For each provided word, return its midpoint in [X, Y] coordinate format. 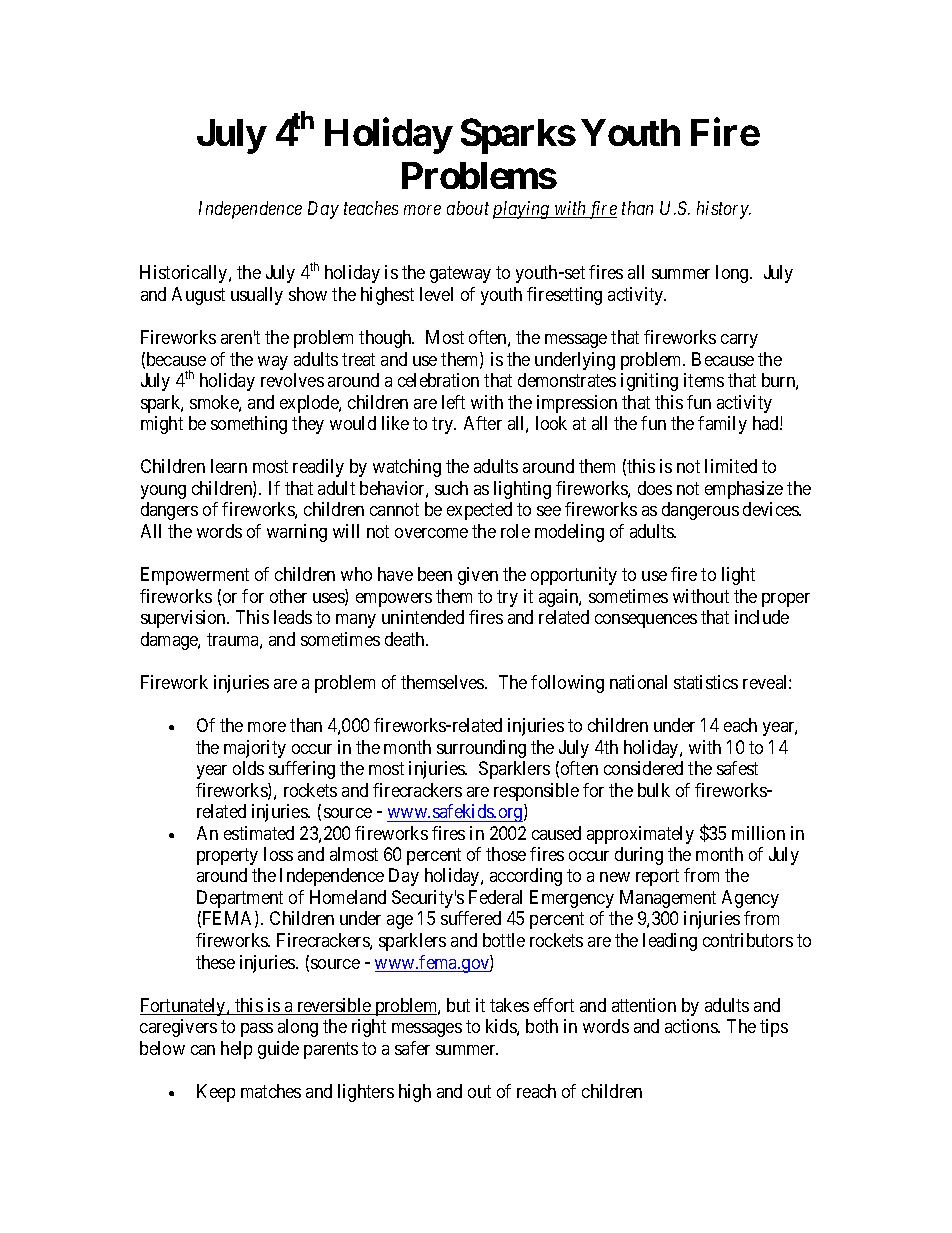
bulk [654, 790]
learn [229, 466]
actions [692, 1026]
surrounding [481, 749]
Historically [185, 274]
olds [248, 768]
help [236, 1050]
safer [412, 1048]
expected [479, 511]
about [468, 208]
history [724, 210]
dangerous [700, 511]
